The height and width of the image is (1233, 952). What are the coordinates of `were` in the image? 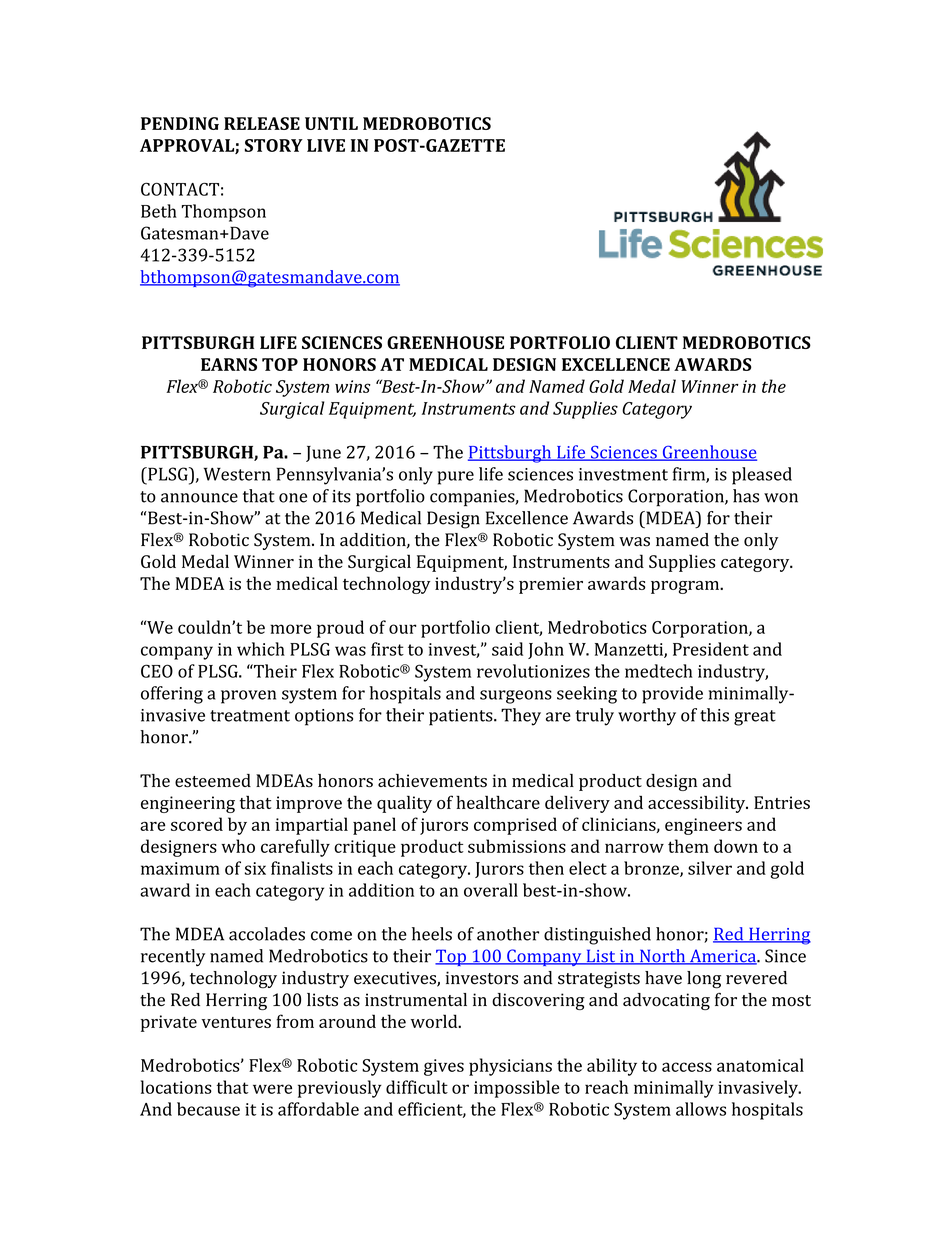 It's located at (272, 1089).
